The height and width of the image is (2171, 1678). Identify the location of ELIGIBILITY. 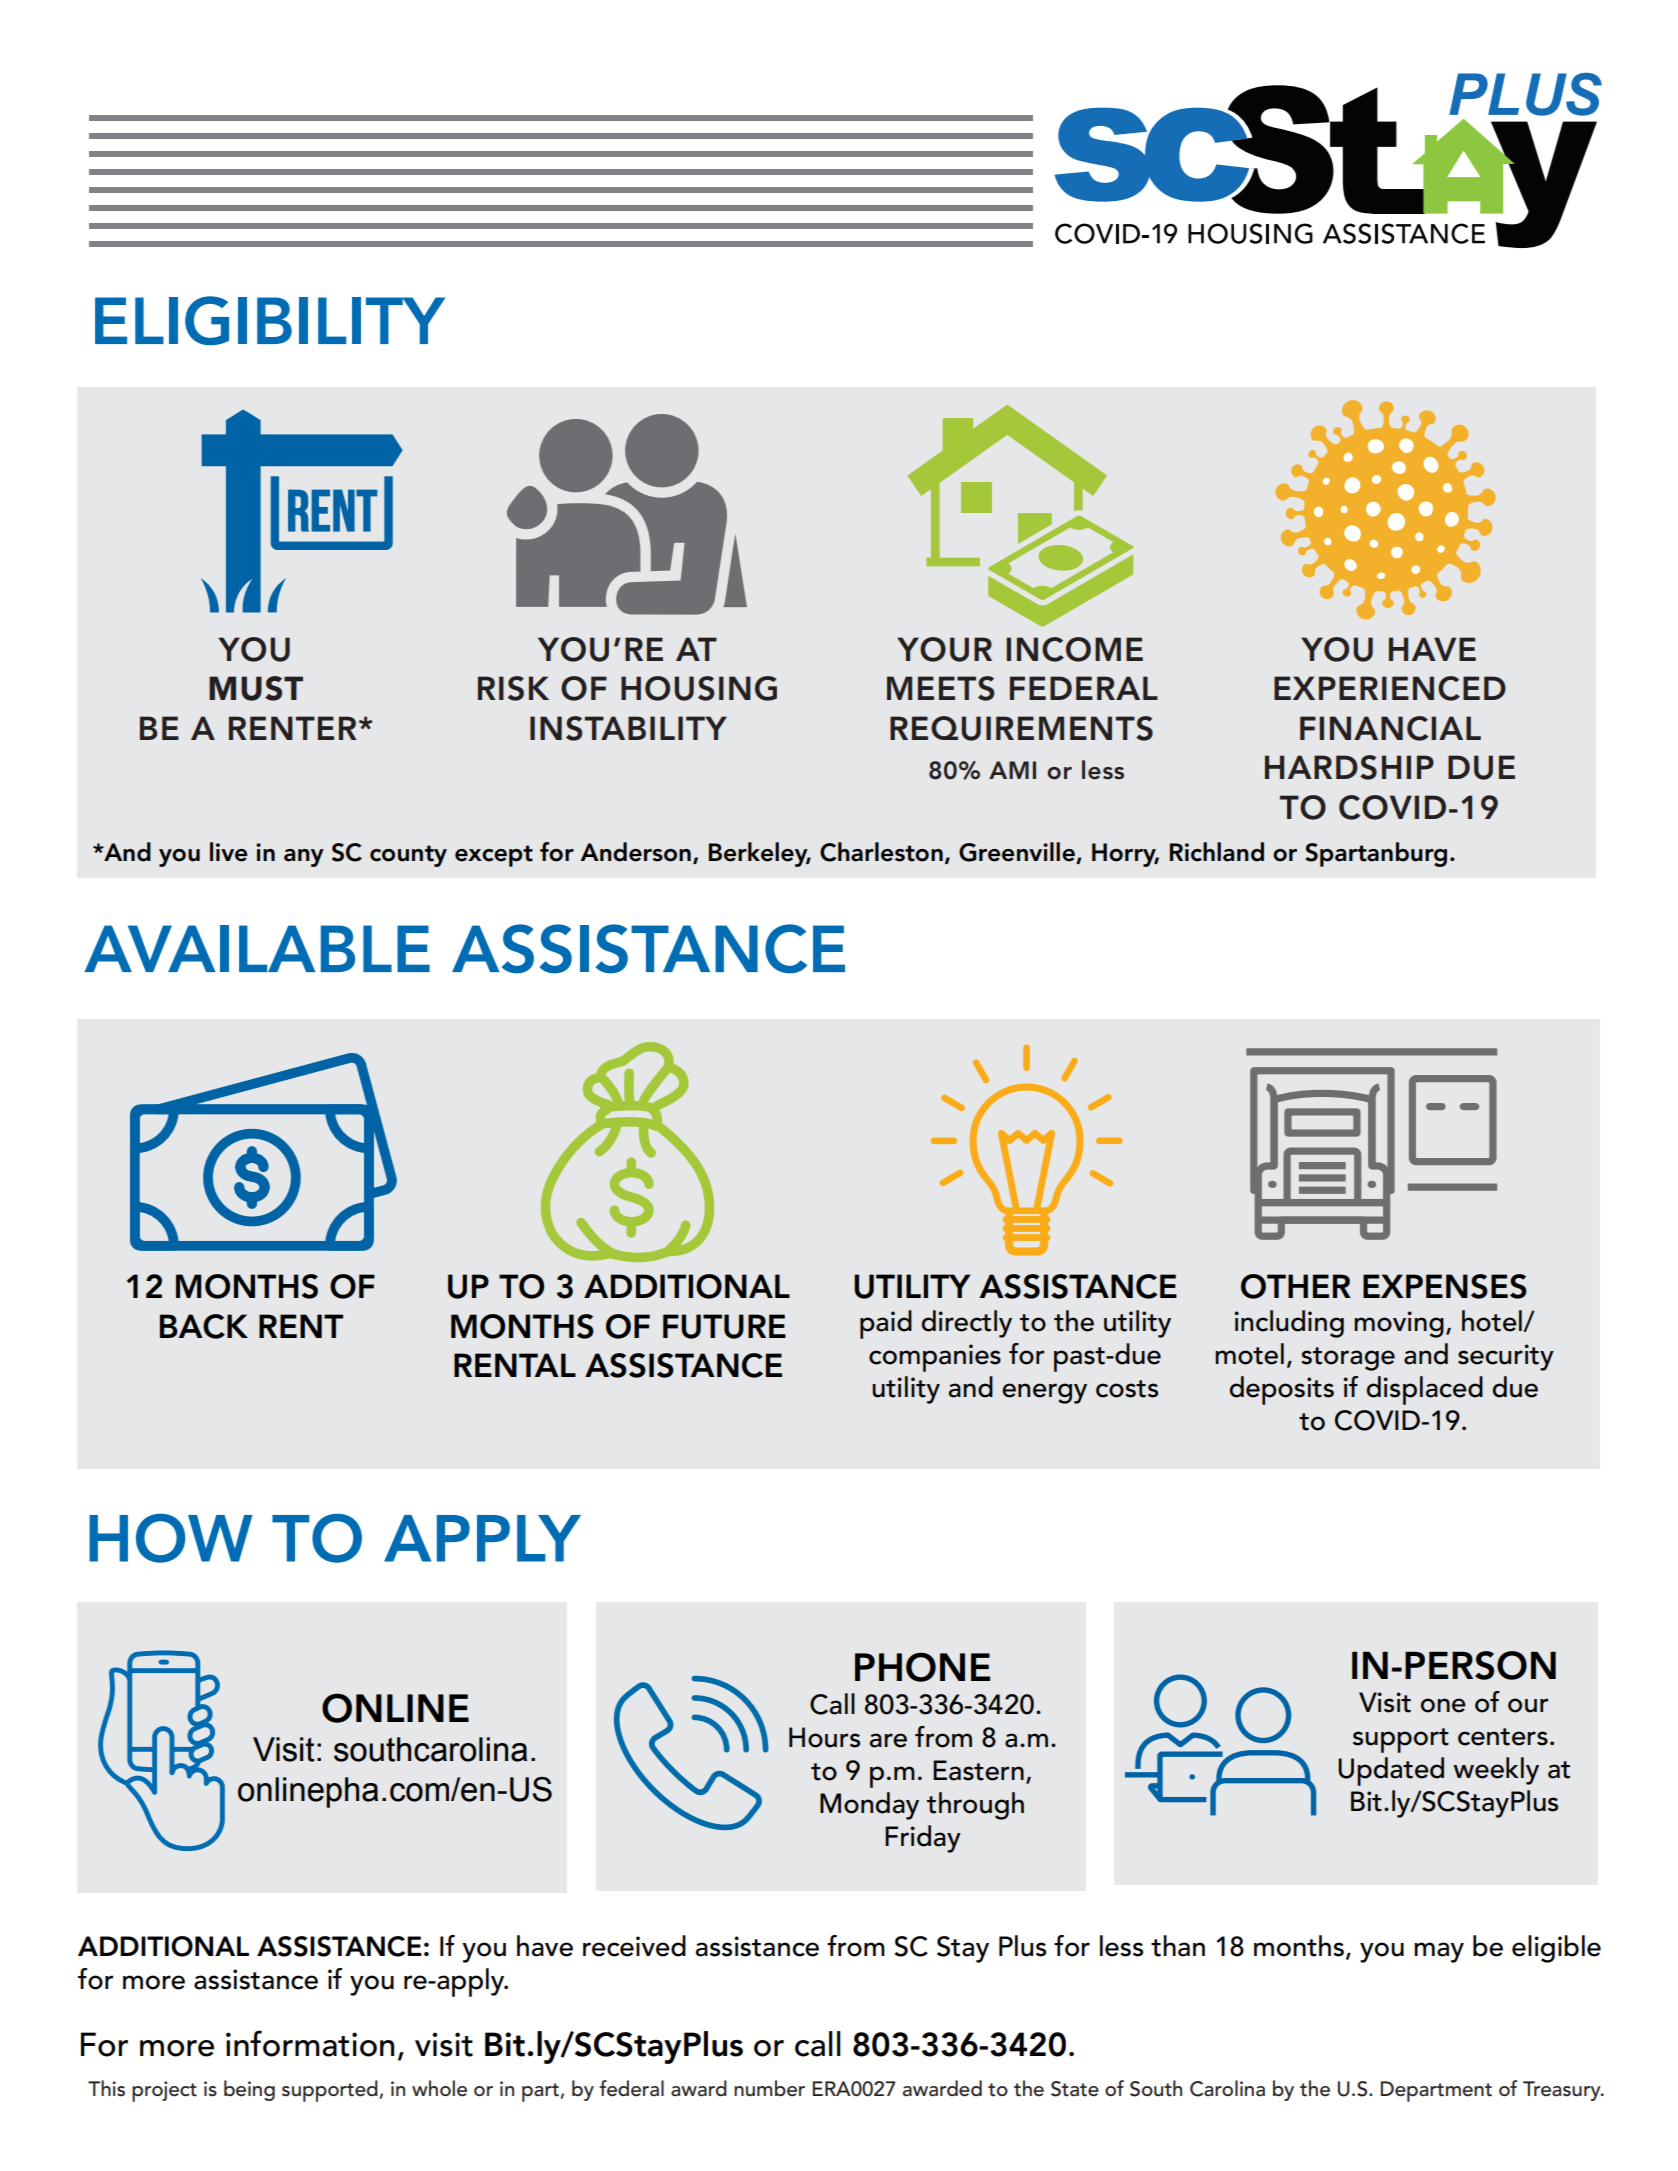
(270, 320).
